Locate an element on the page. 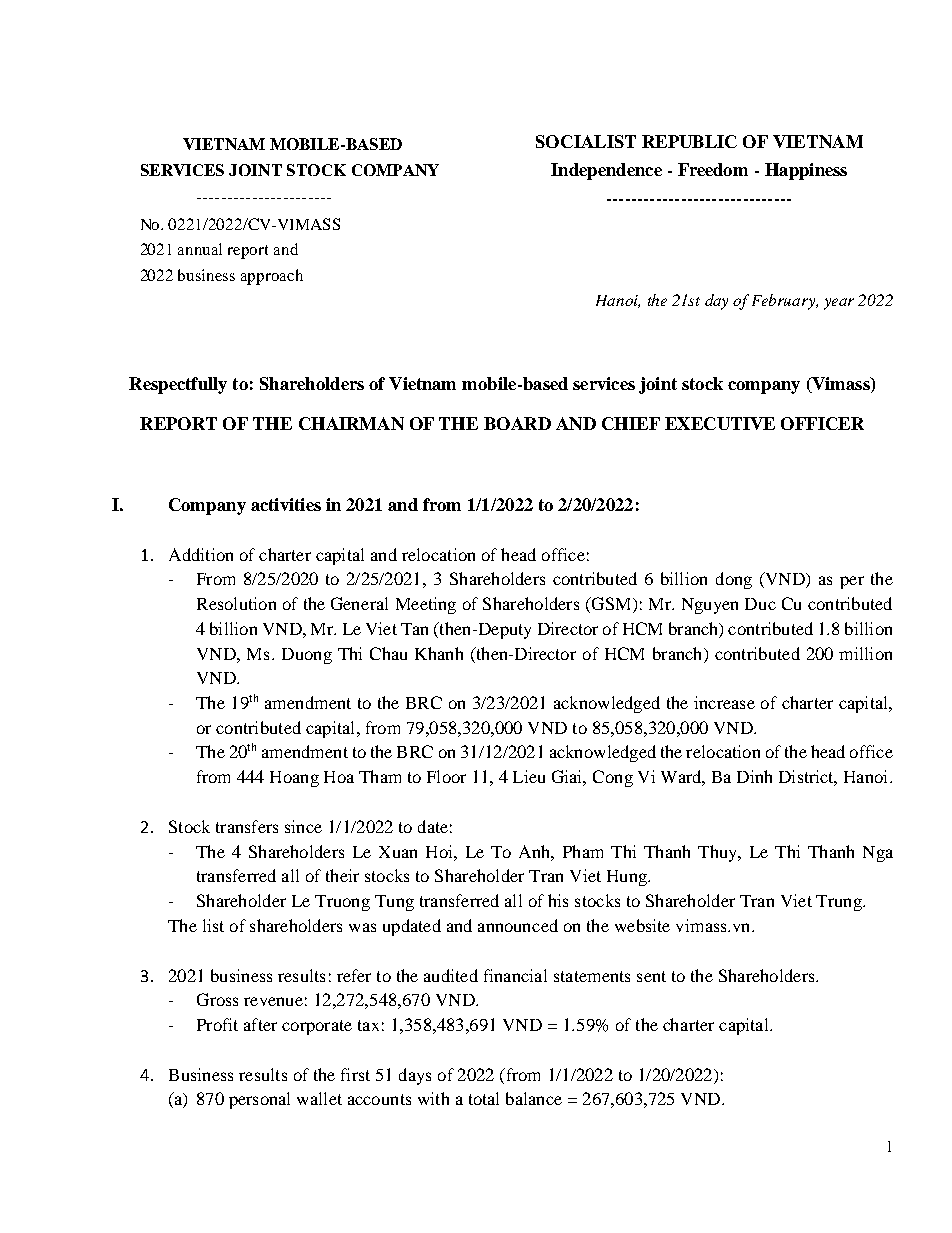 The height and width of the document is (1233, 952). Pham is located at coordinates (583, 851).
